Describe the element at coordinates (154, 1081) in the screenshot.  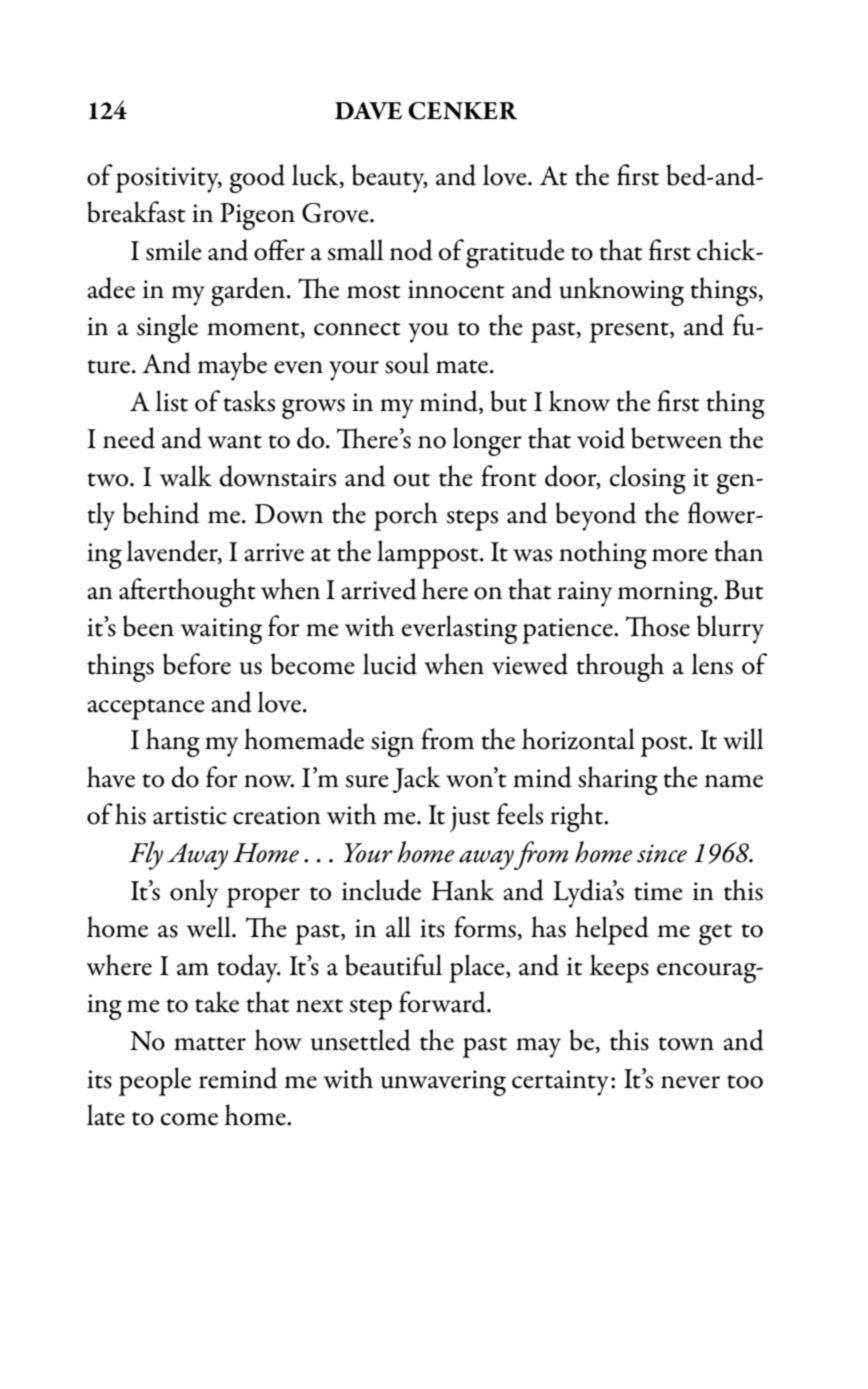
I see `people` at that location.
